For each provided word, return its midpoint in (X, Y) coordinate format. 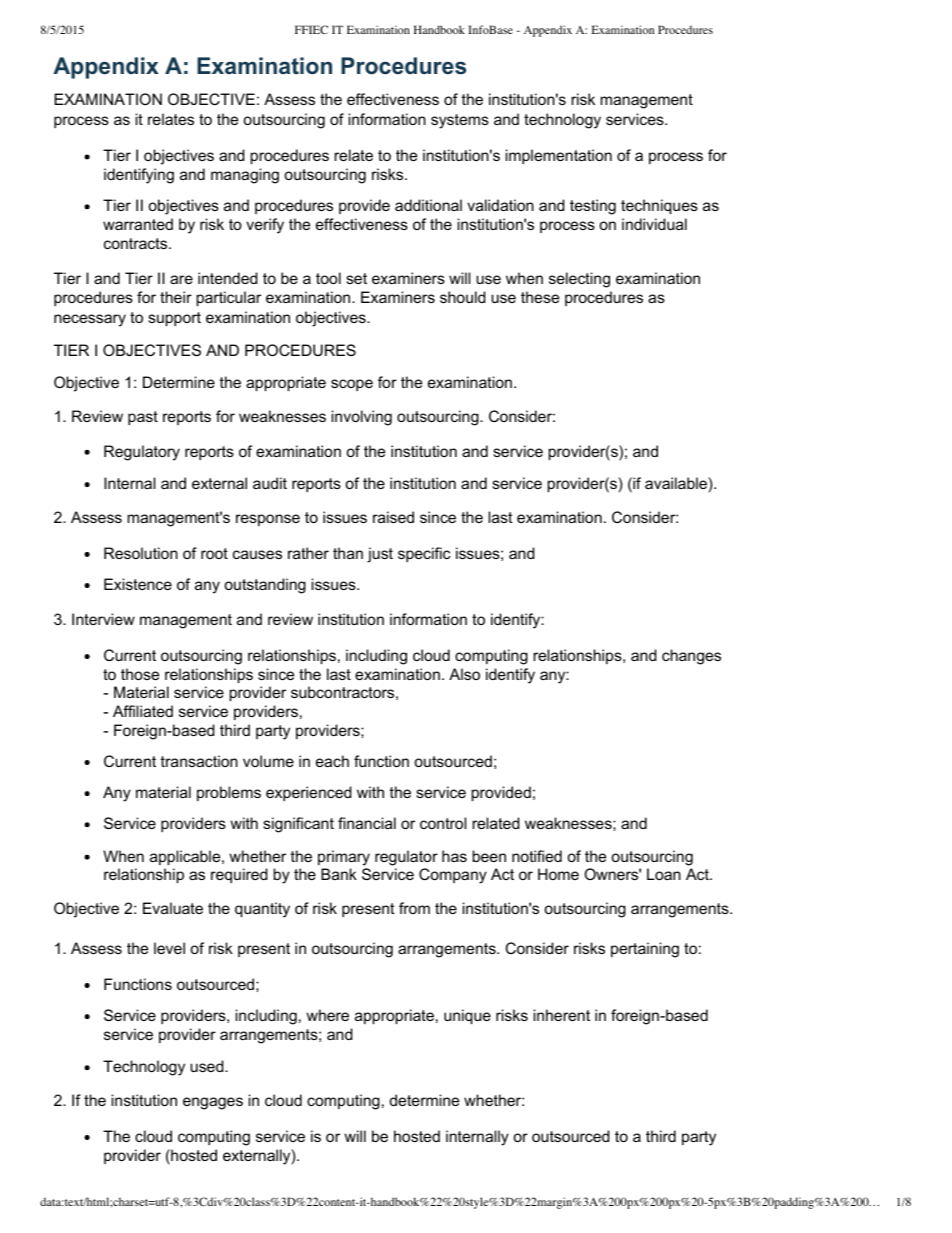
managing (245, 176)
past (143, 418)
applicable (186, 857)
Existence (138, 584)
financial (367, 823)
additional (428, 205)
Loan (664, 874)
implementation (559, 156)
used (208, 1066)
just (380, 555)
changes (691, 657)
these (540, 297)
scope (352, 385)
